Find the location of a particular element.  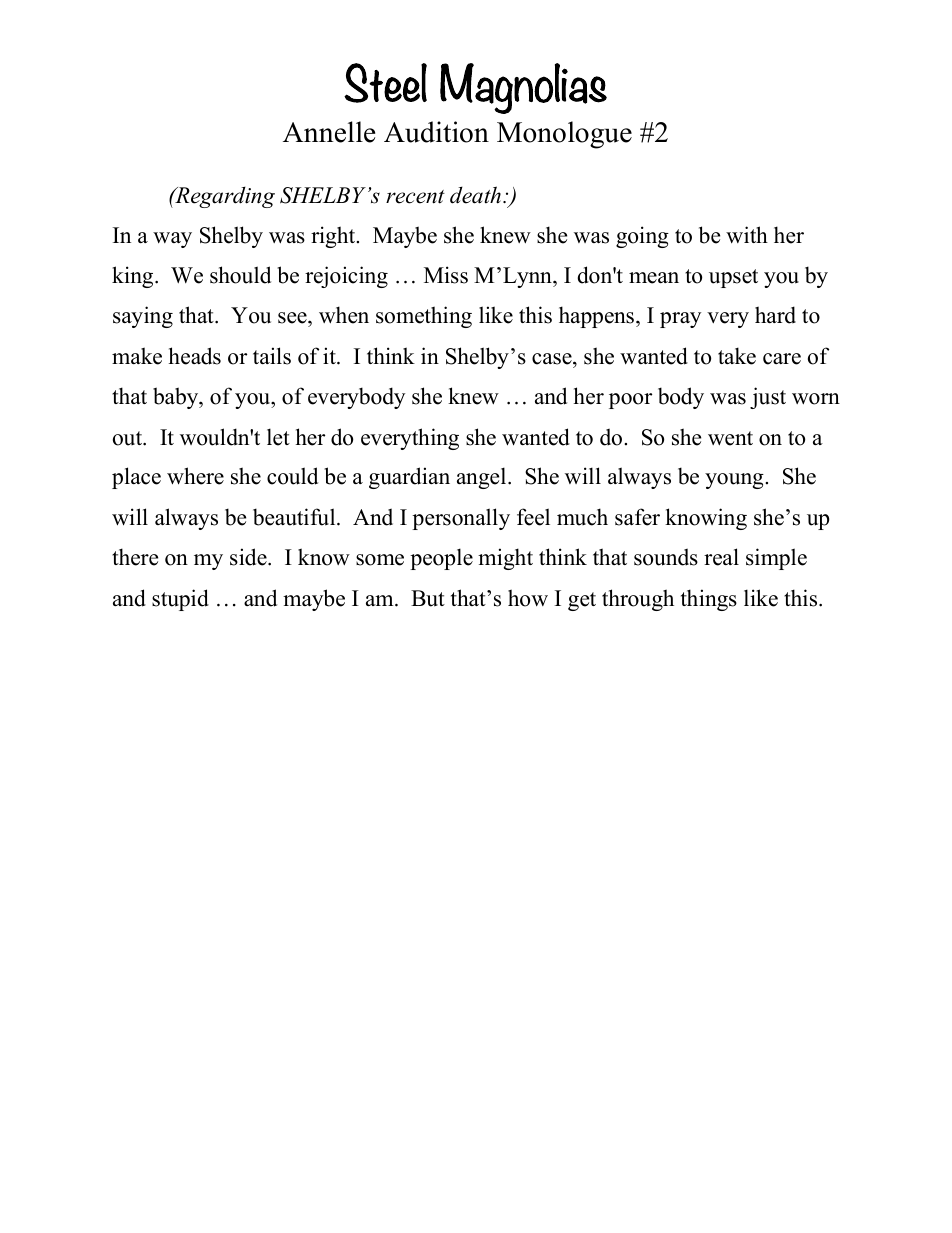

Steel is located at coordinates (385, 83).
